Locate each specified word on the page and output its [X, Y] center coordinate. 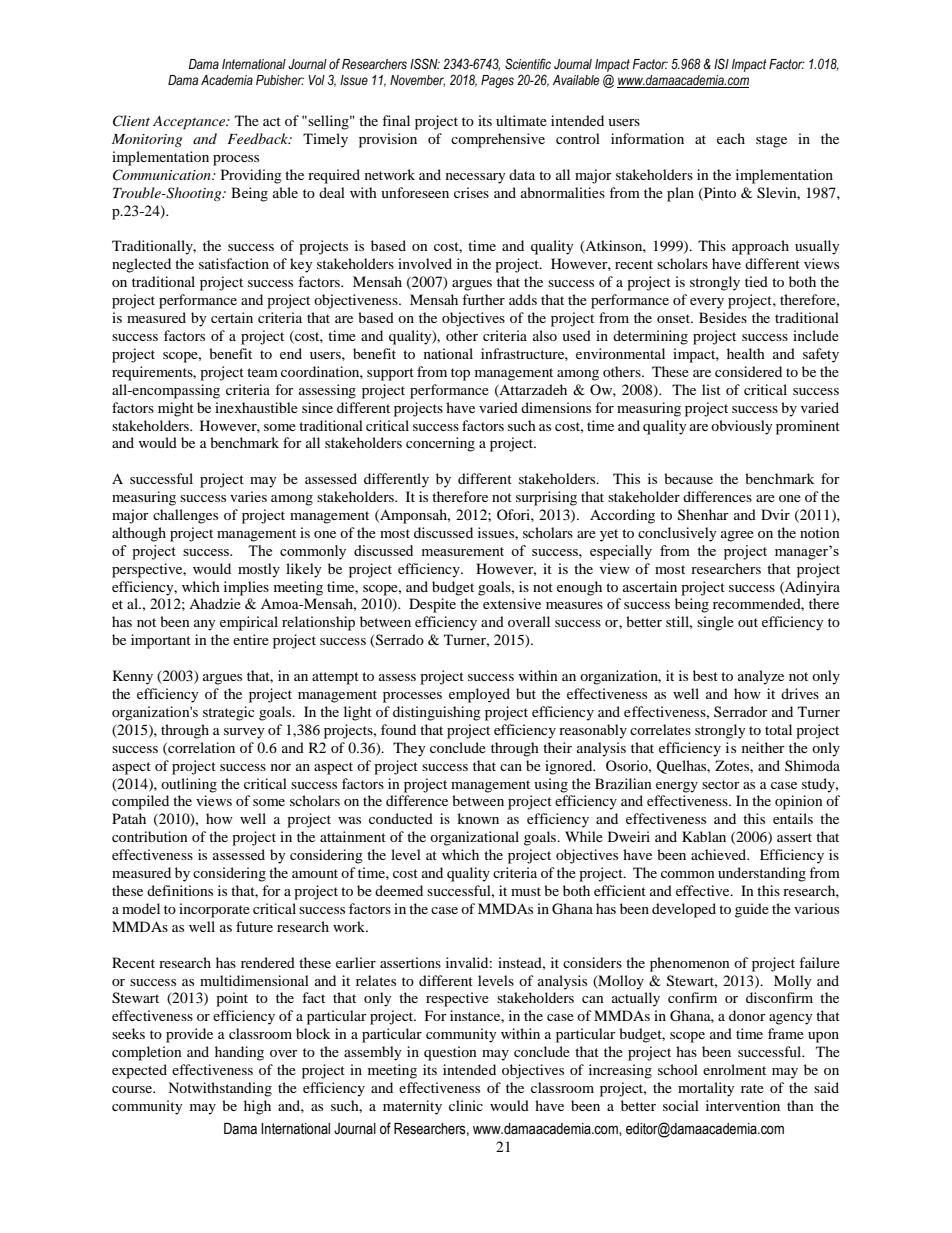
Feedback [259, 138]
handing [239, 1053]
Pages [497, 81]
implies [246, 588]
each [731, 138]
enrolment [734, 1069]
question [450, 1053]
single [715, 623]
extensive [512, 603]
